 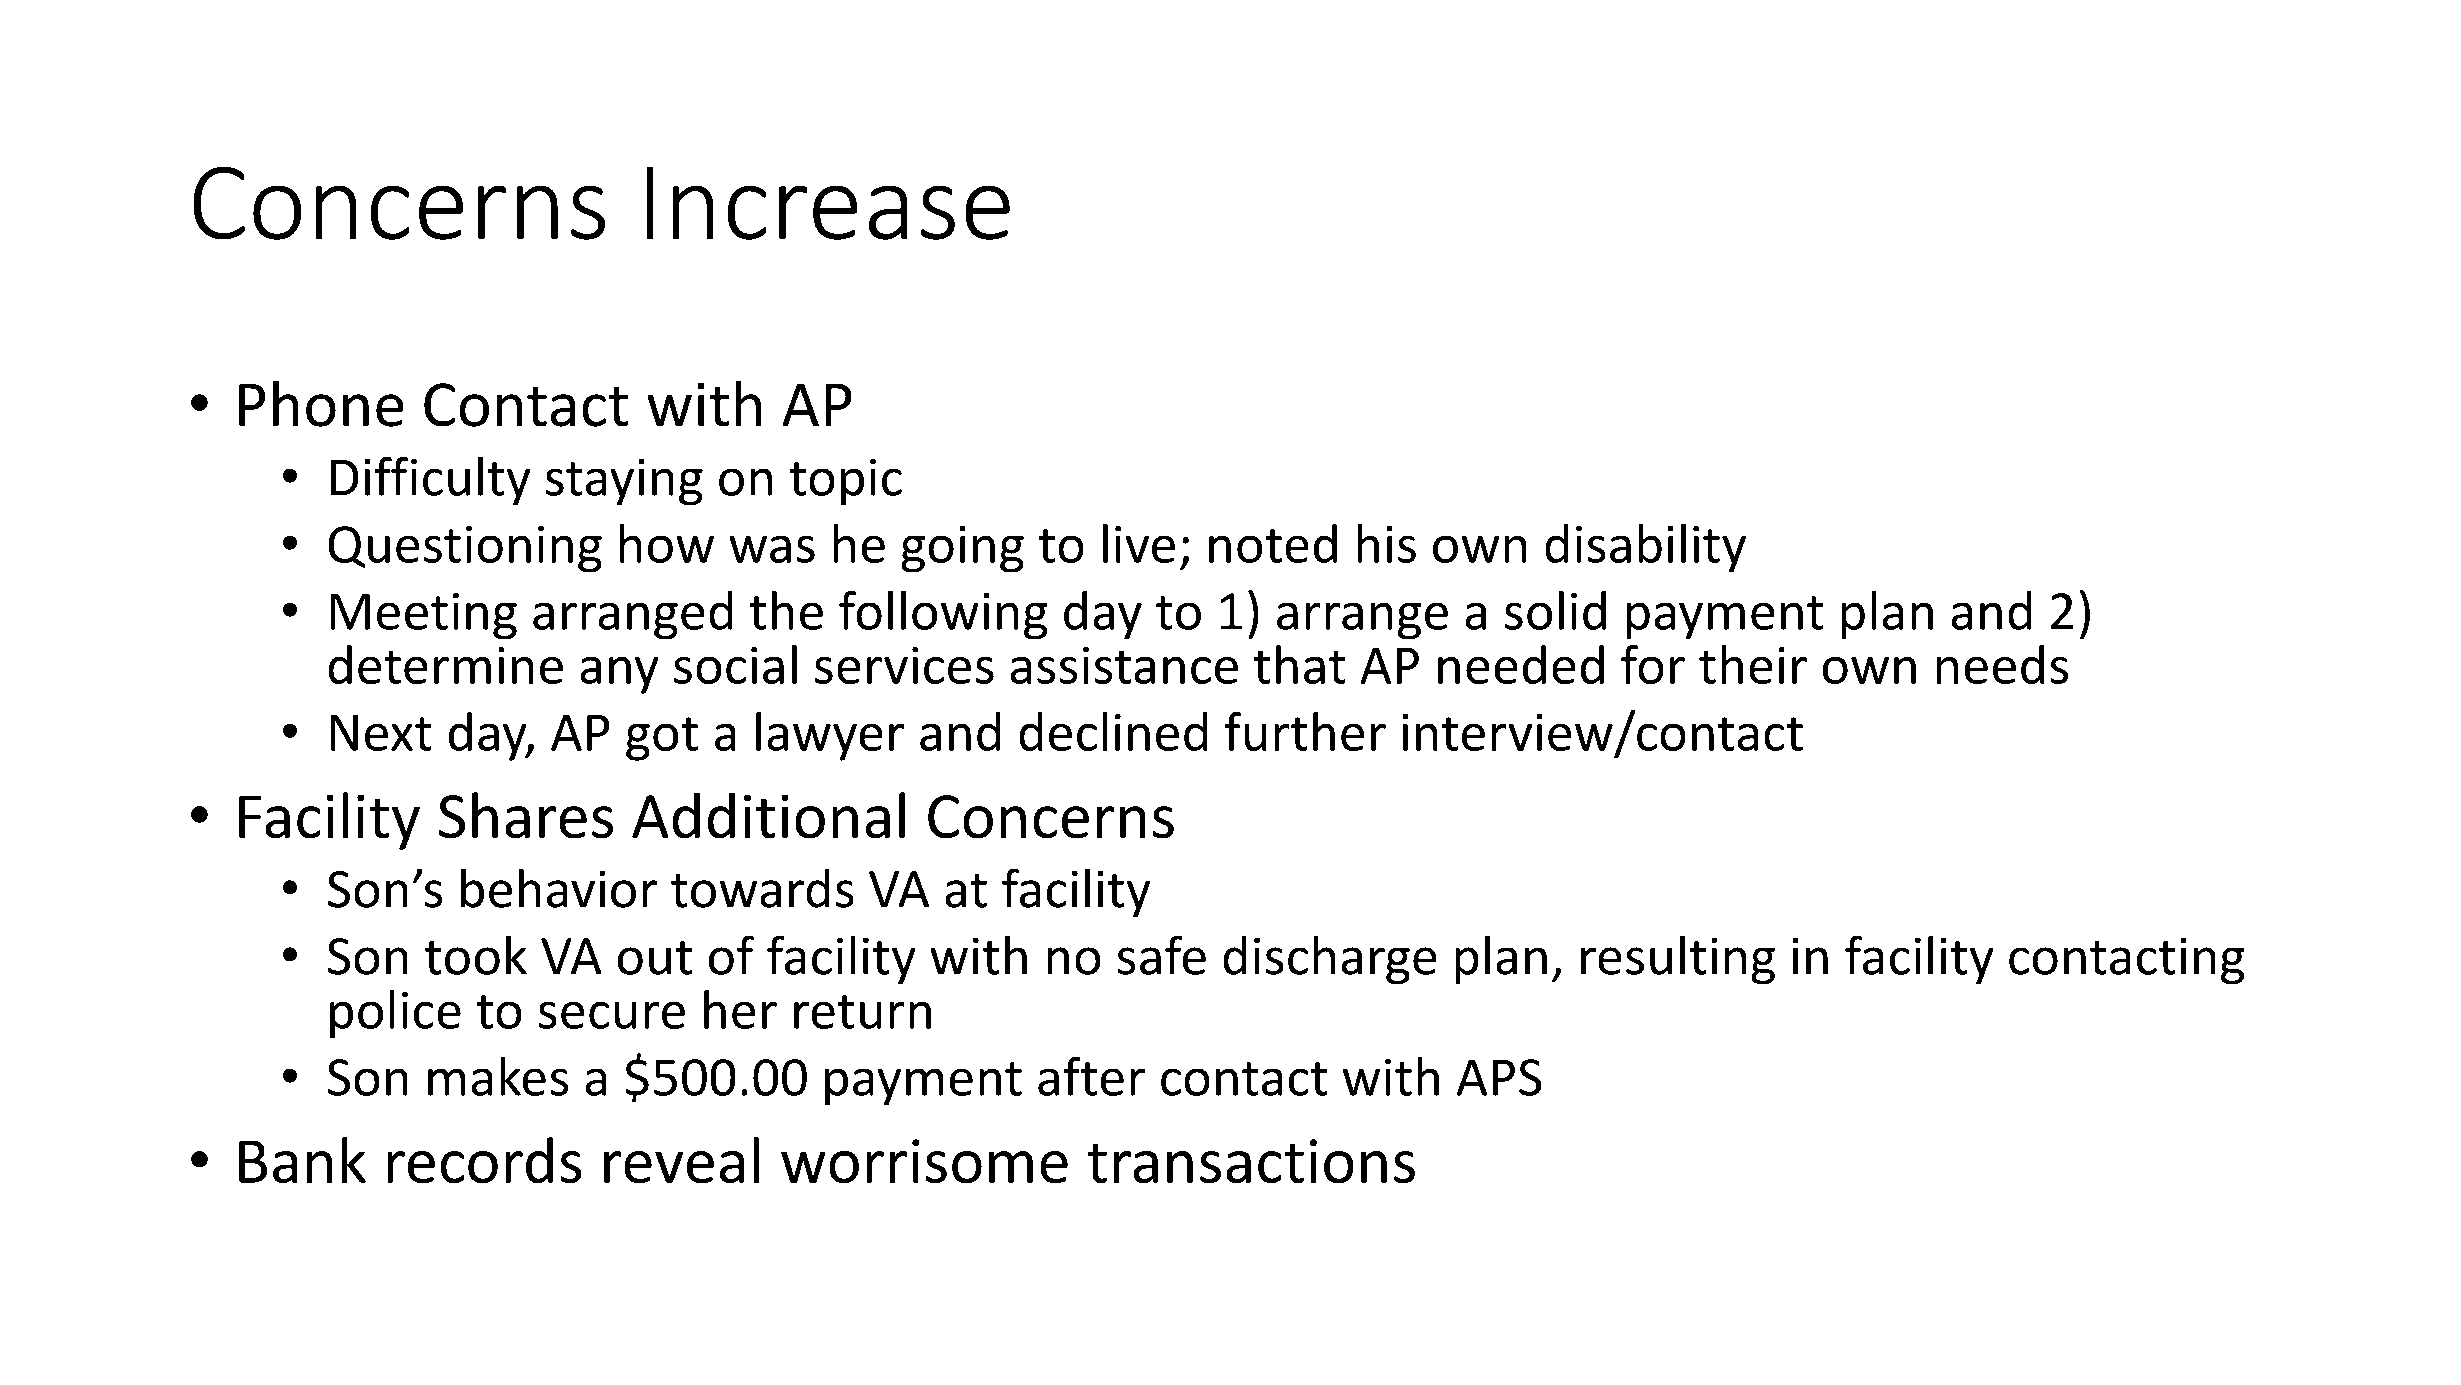 I want to click on live, so click(x=1139, y=543).
